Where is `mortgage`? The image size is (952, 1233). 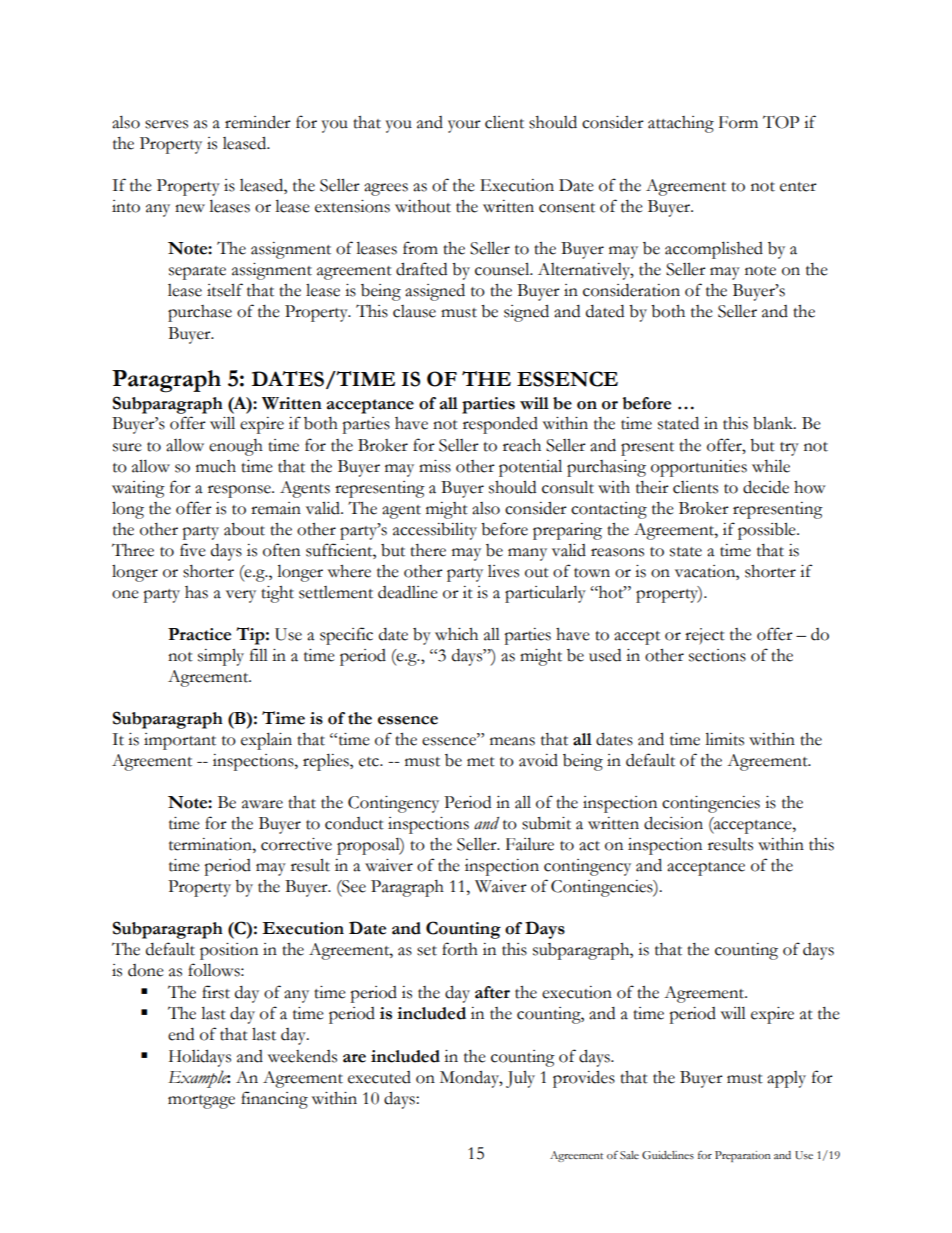
mortgage is located at coordinates (201, 1102).
